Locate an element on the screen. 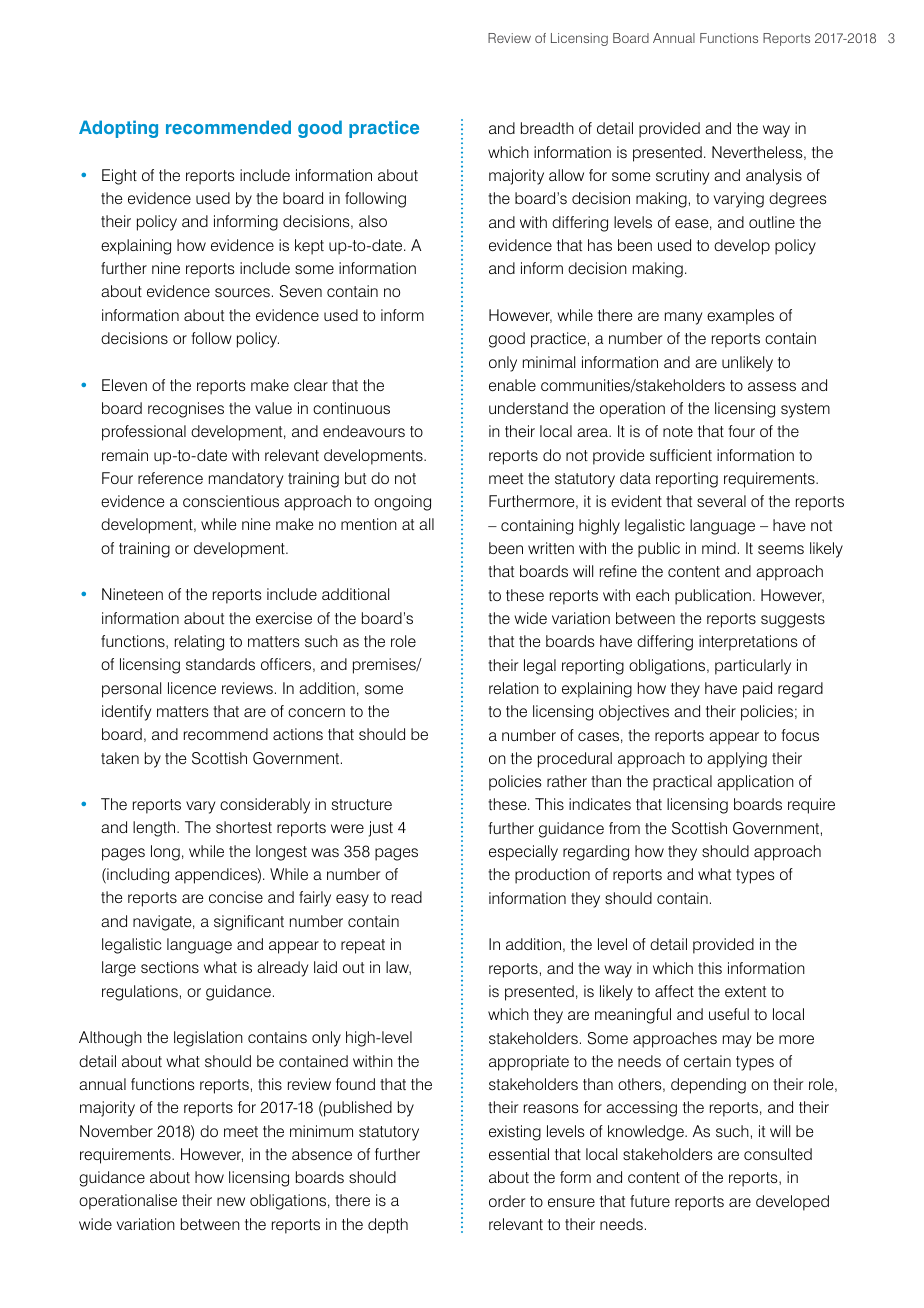 The image size is (924, 1308). several is located at coordinates (721, 501).
